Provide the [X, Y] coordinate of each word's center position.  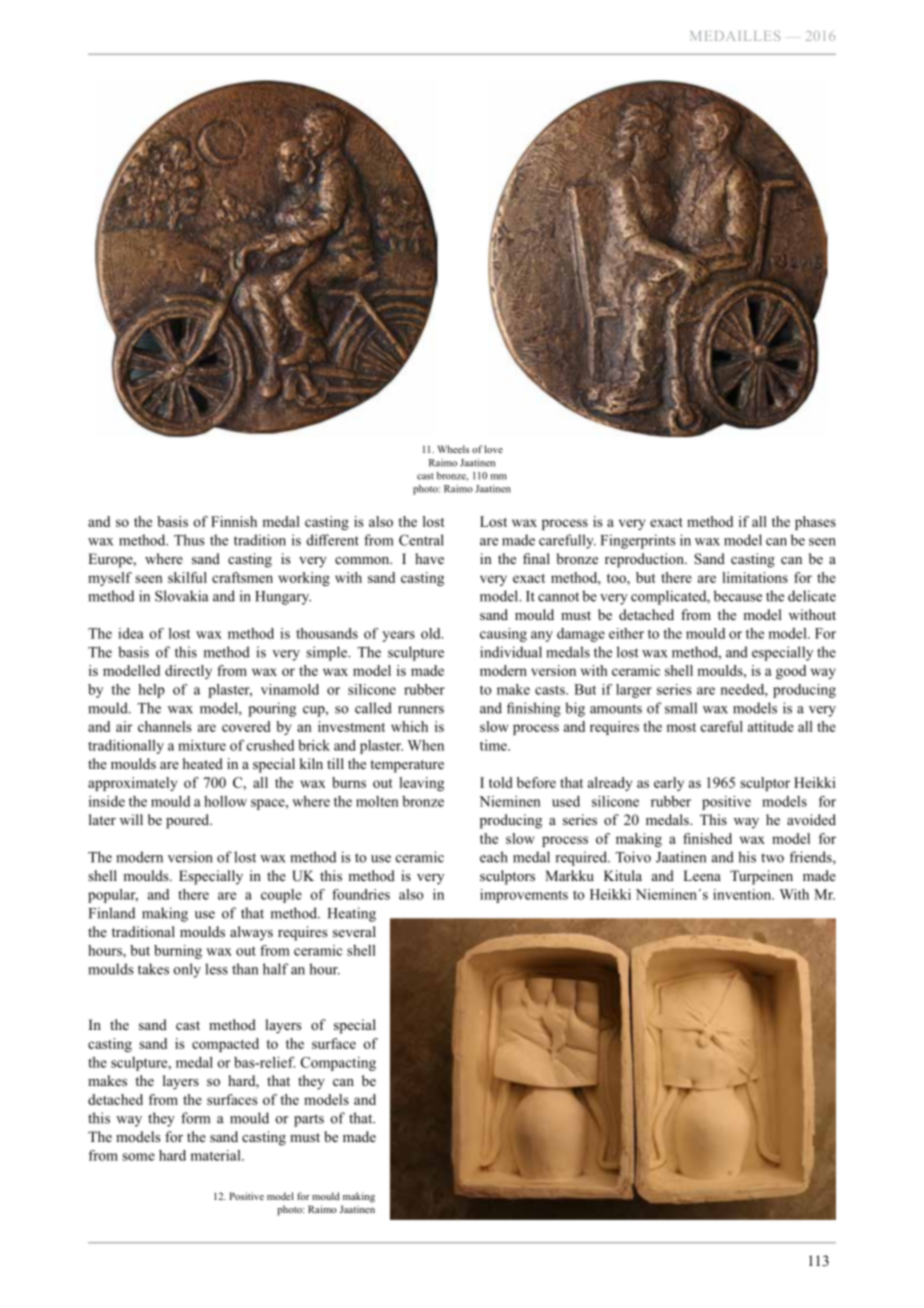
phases [815, 523]
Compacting [338, 1064]
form [195, 1118]
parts [309, 1120]
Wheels [453, 449]
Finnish [234, 521]
